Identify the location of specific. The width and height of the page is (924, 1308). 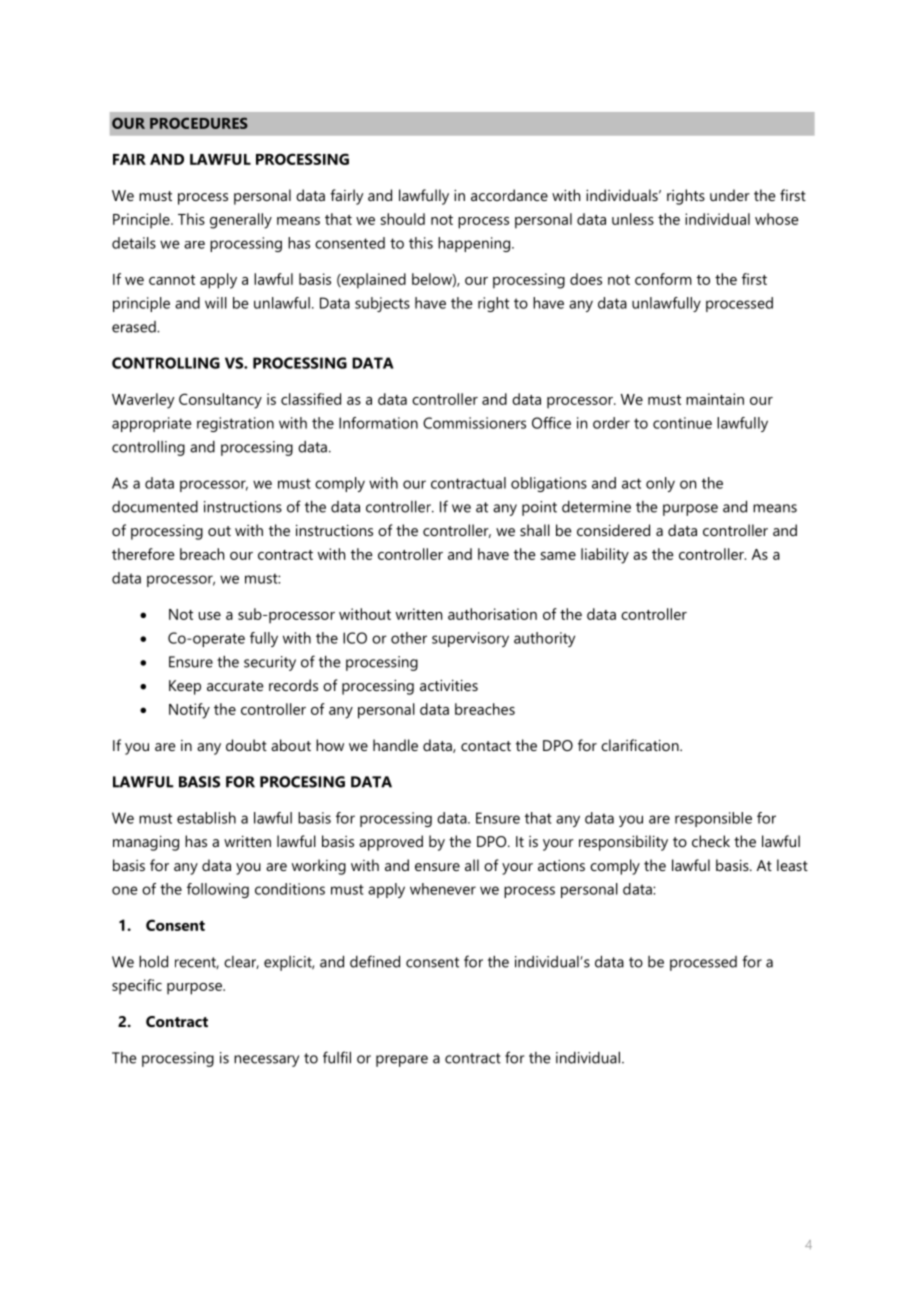
(137, 987).
